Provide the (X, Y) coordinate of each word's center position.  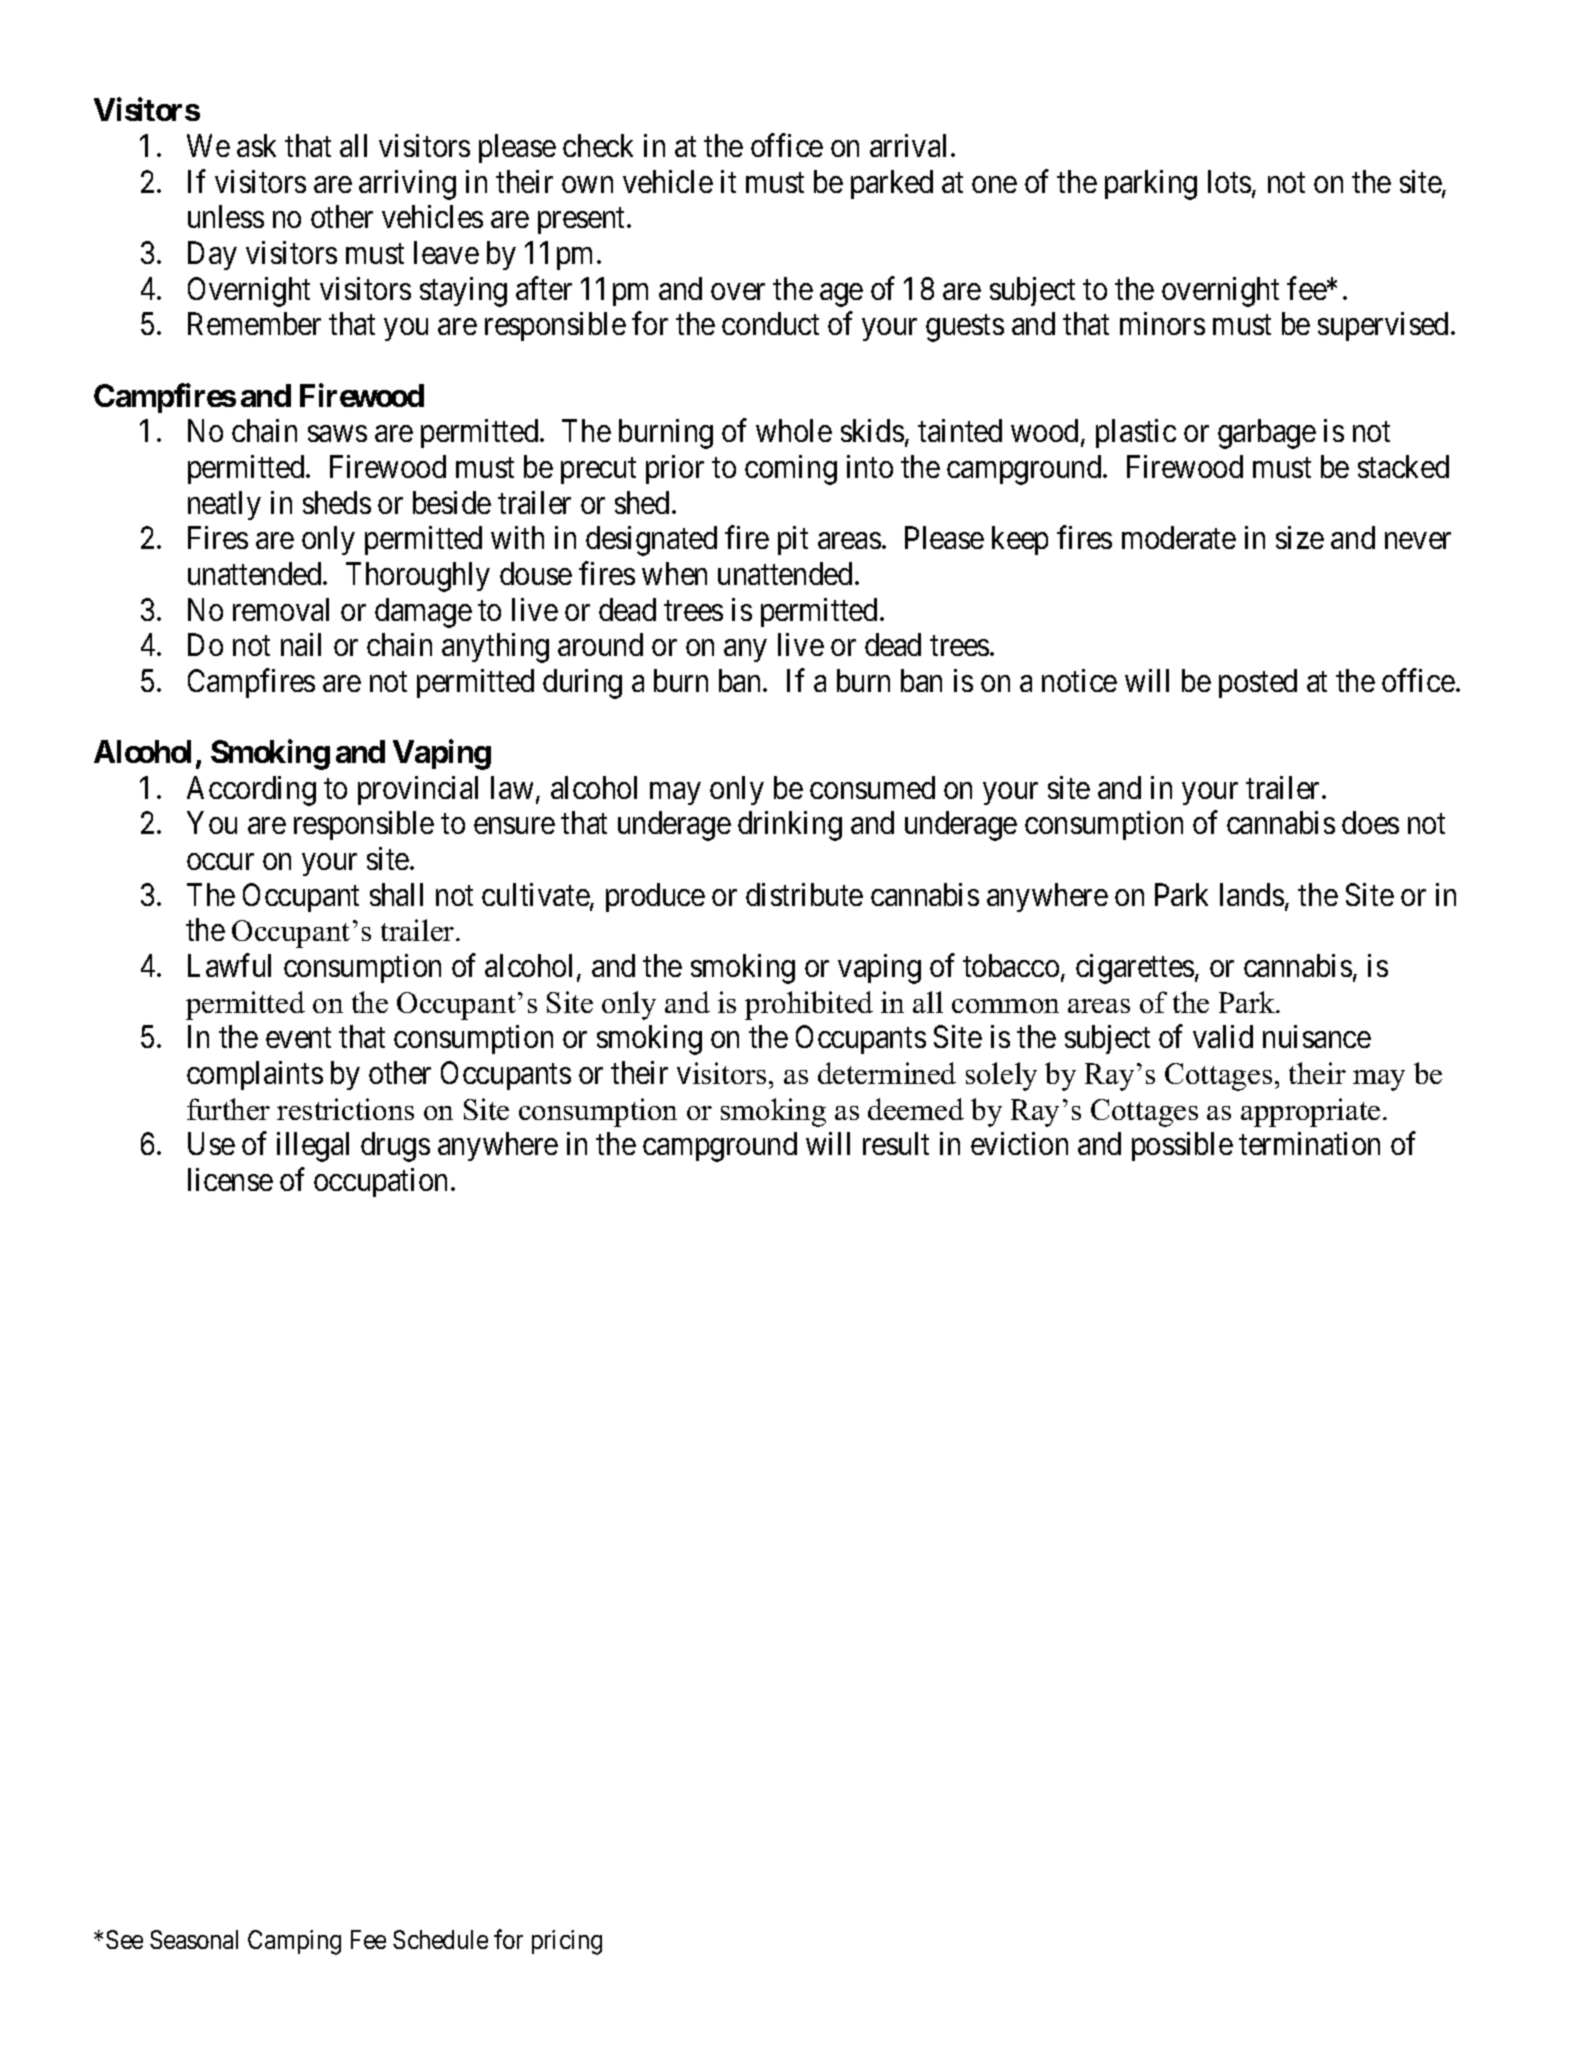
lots (1229, 181)
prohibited (809, 1005)
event (298, 1038)
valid (1223, 1036)
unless (226, 216)
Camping (294, 1942)
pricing (567, 1942)
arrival (911, 145)
